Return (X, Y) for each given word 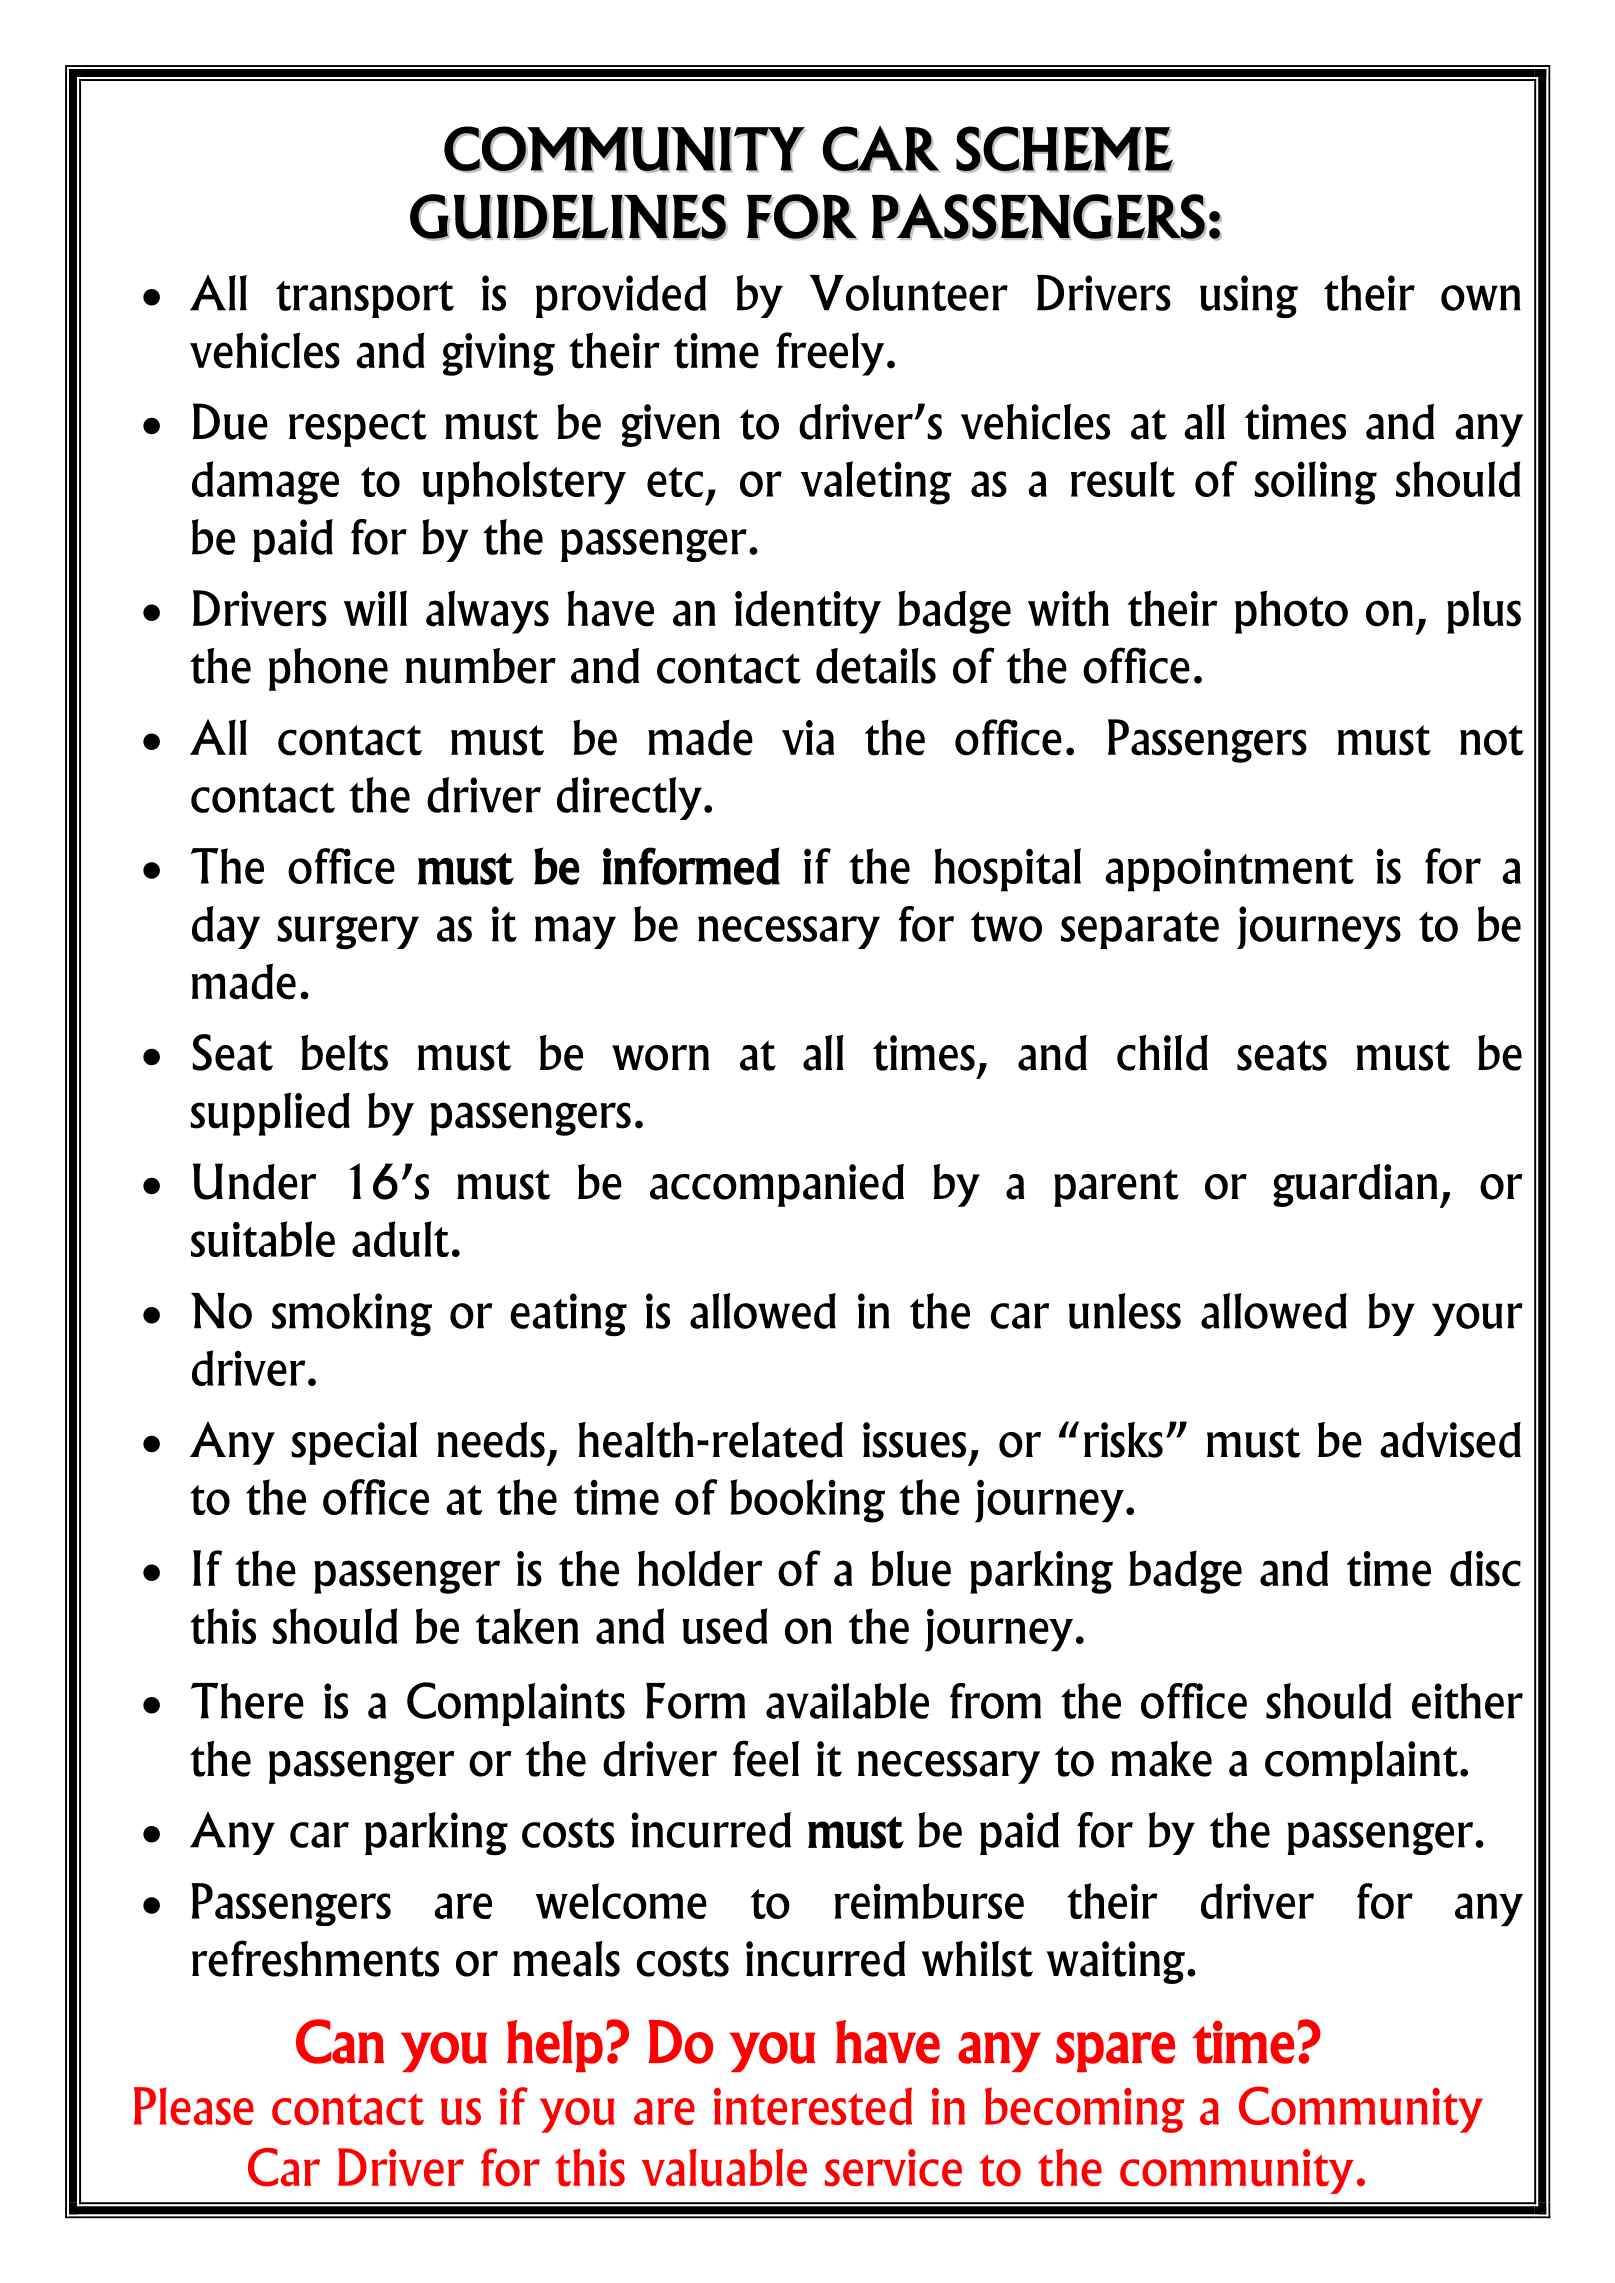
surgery (348, 932)
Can (340, 2041)
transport (365, 299)
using (1249, 296)
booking (807, 1501)
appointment (1229, 870)
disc (1485, 1568)
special (354, 1443)
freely (830, 354)
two (1006, 926)
